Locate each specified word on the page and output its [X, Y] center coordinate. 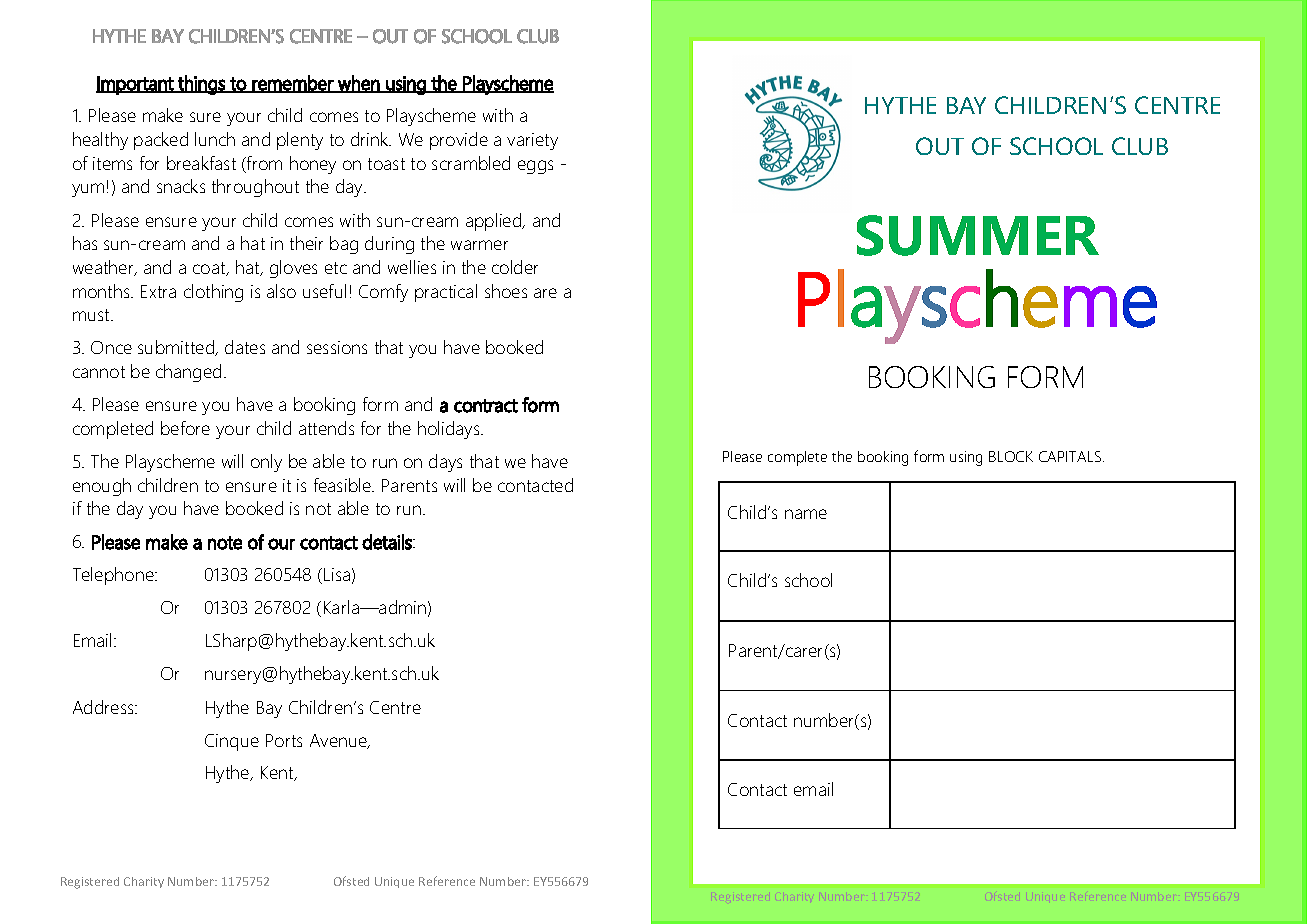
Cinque [232, 742]
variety [532, 141]
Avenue [340, 741]
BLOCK [1011, 456]
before [185, 428]
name [806, 514]
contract [486, 406]
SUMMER [978, 235]
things [201, 85]
